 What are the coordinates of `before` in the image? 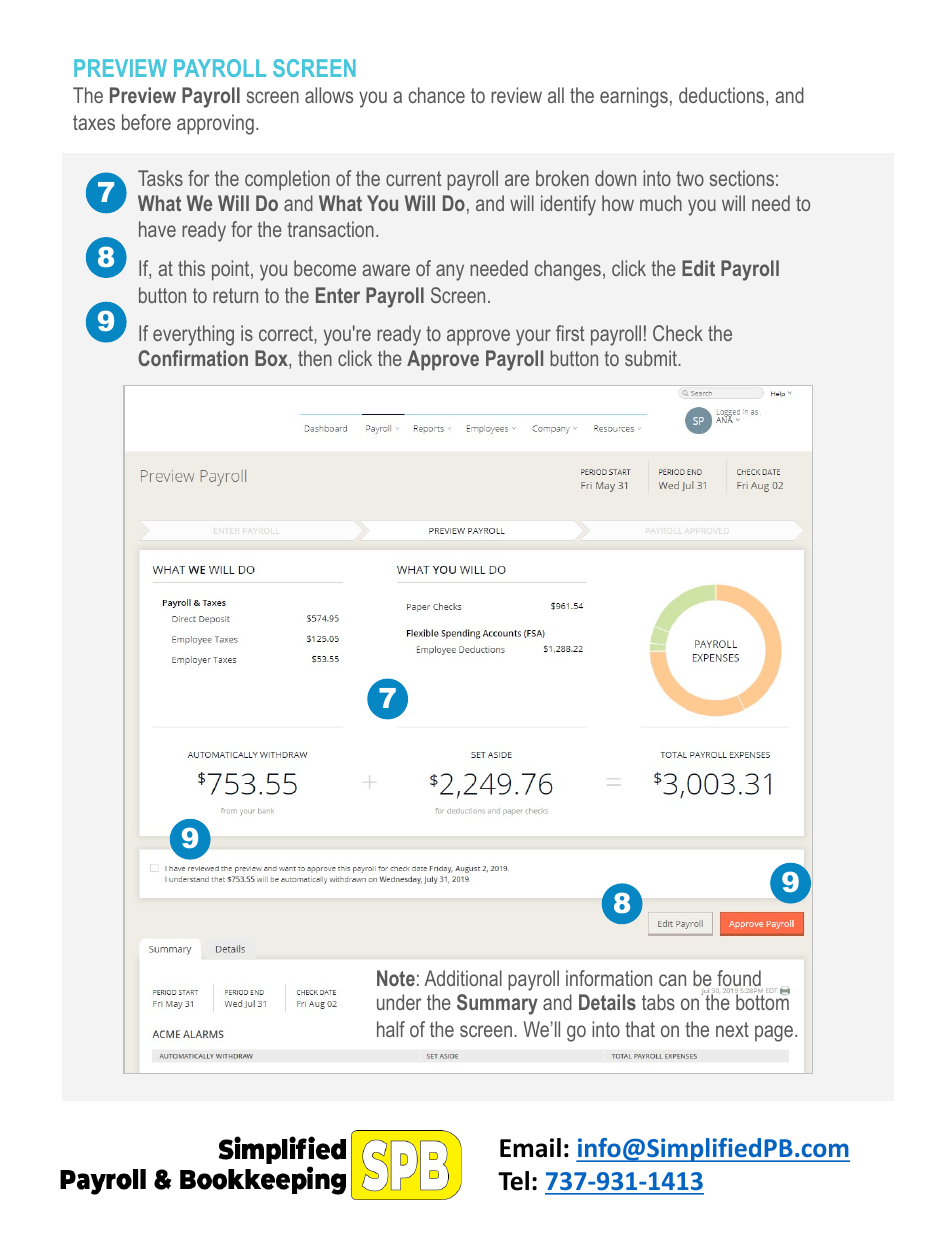 It's located at (146, 122).
